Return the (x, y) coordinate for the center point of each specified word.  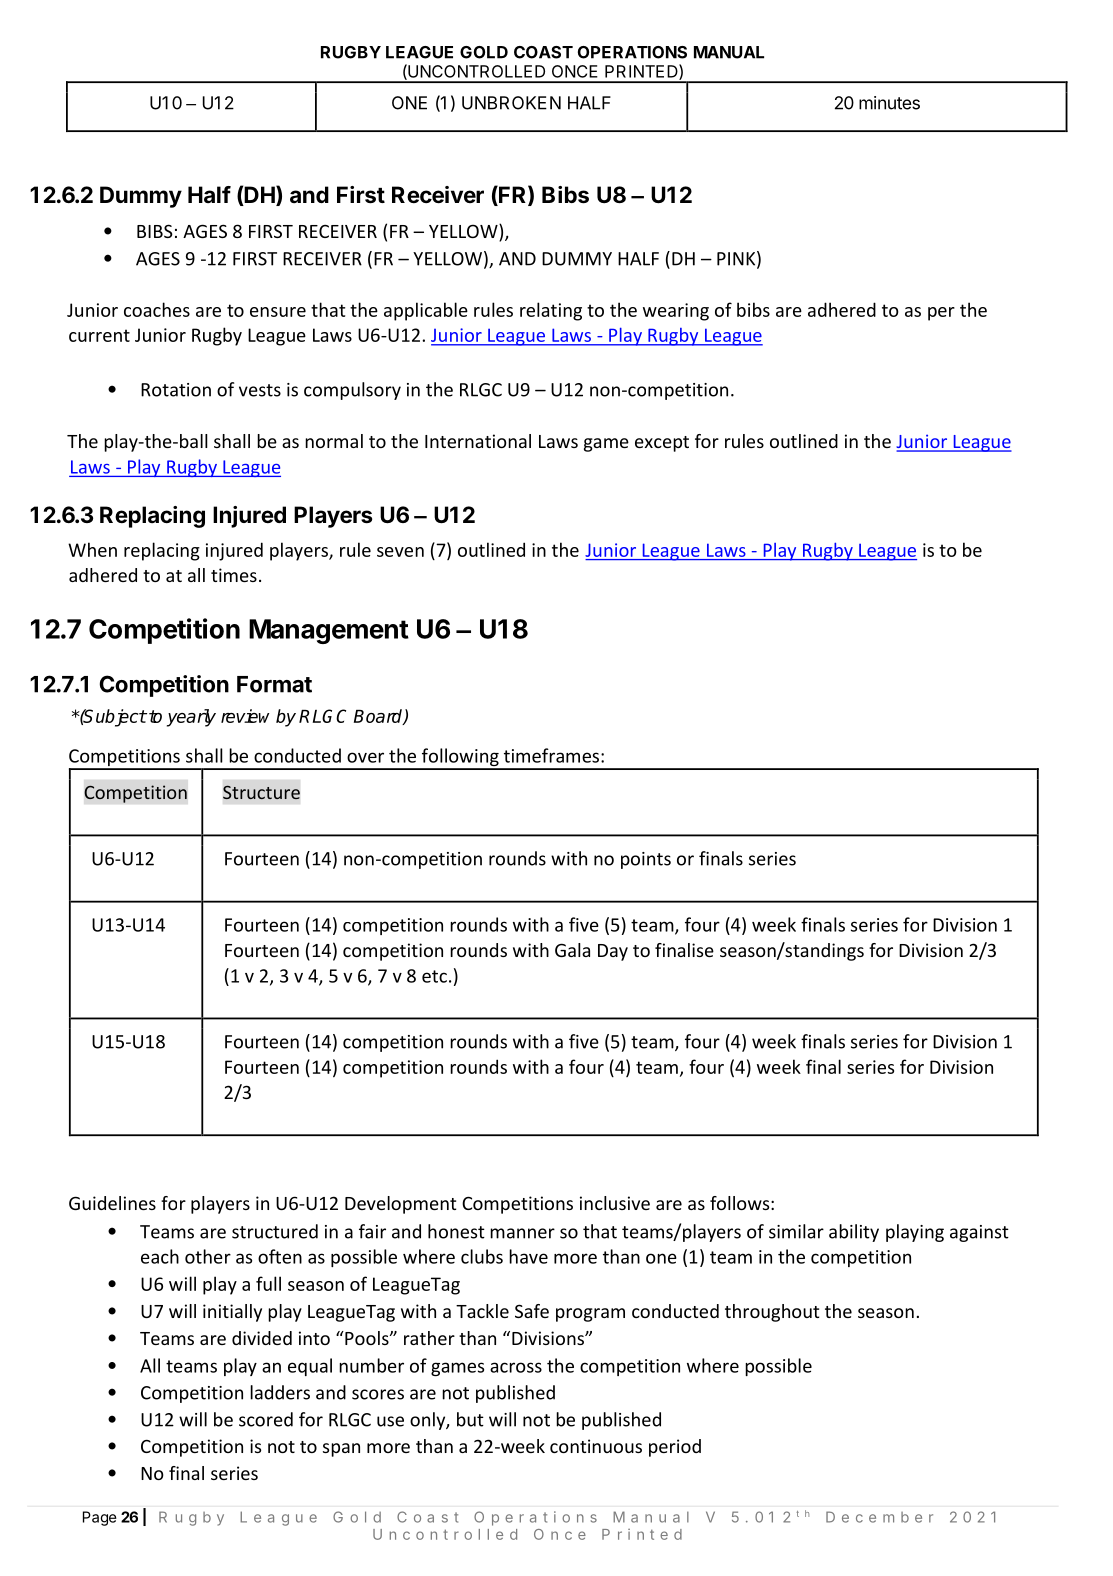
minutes (889, 103)
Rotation (176, 390)
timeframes (551, 755)
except (662, 444)
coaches (157, 309)
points (646, 860)
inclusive (615, 1203)
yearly (191, 718)
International (478, 441)
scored (266, 1419)
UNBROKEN (511, 103)
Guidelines (112, 1203)
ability (854, 1233)
